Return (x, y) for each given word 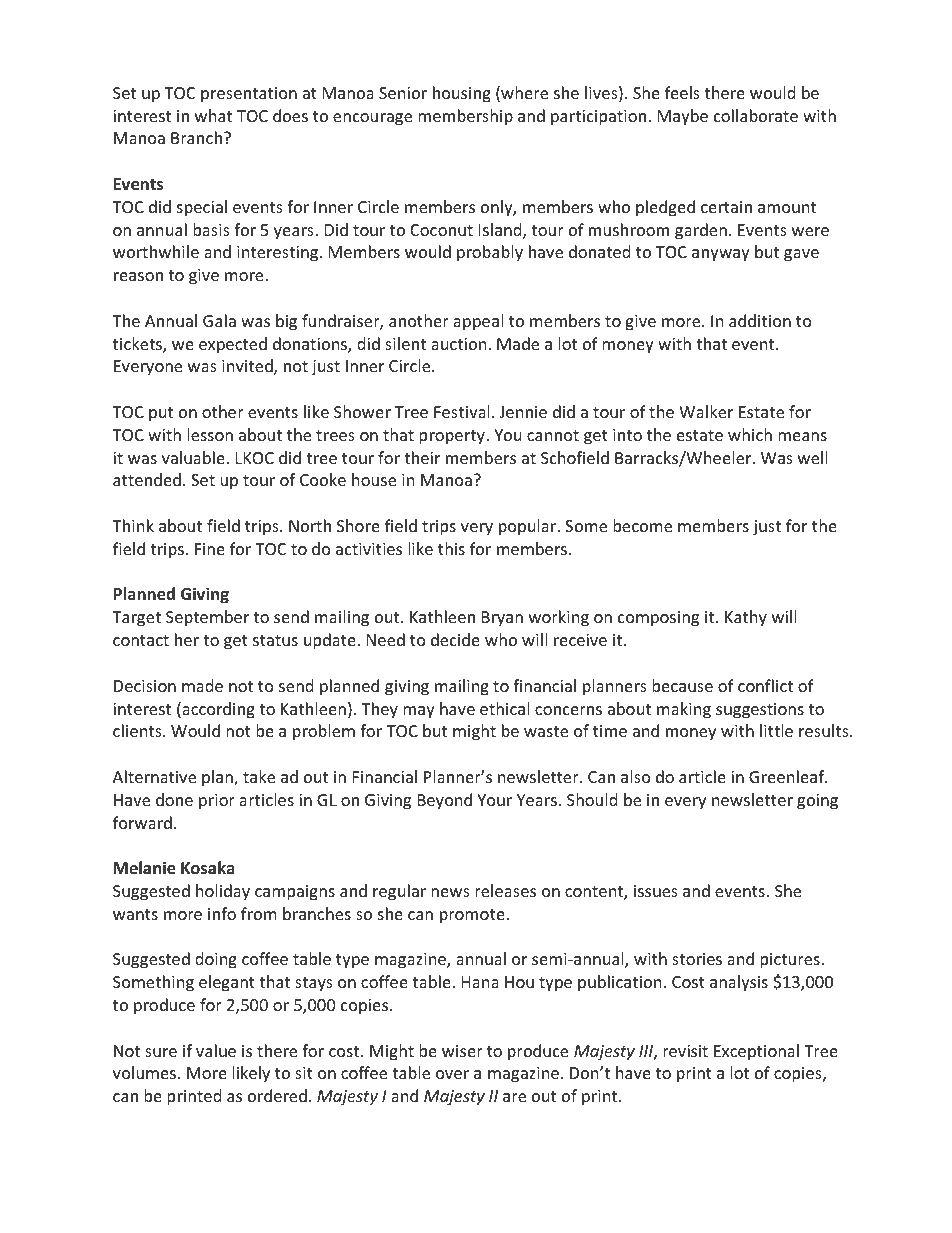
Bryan (502, 619)
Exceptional (756, 1052)
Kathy (746, 618)
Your (494, 800)
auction (459, 344)
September (207, 618)
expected (233, 345)
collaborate (756, 115)
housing (462, 94)
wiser (462, 1051)
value (216, 1050)
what (213, 115)
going (817, 802)
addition (760, 320)
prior (217, 802)
